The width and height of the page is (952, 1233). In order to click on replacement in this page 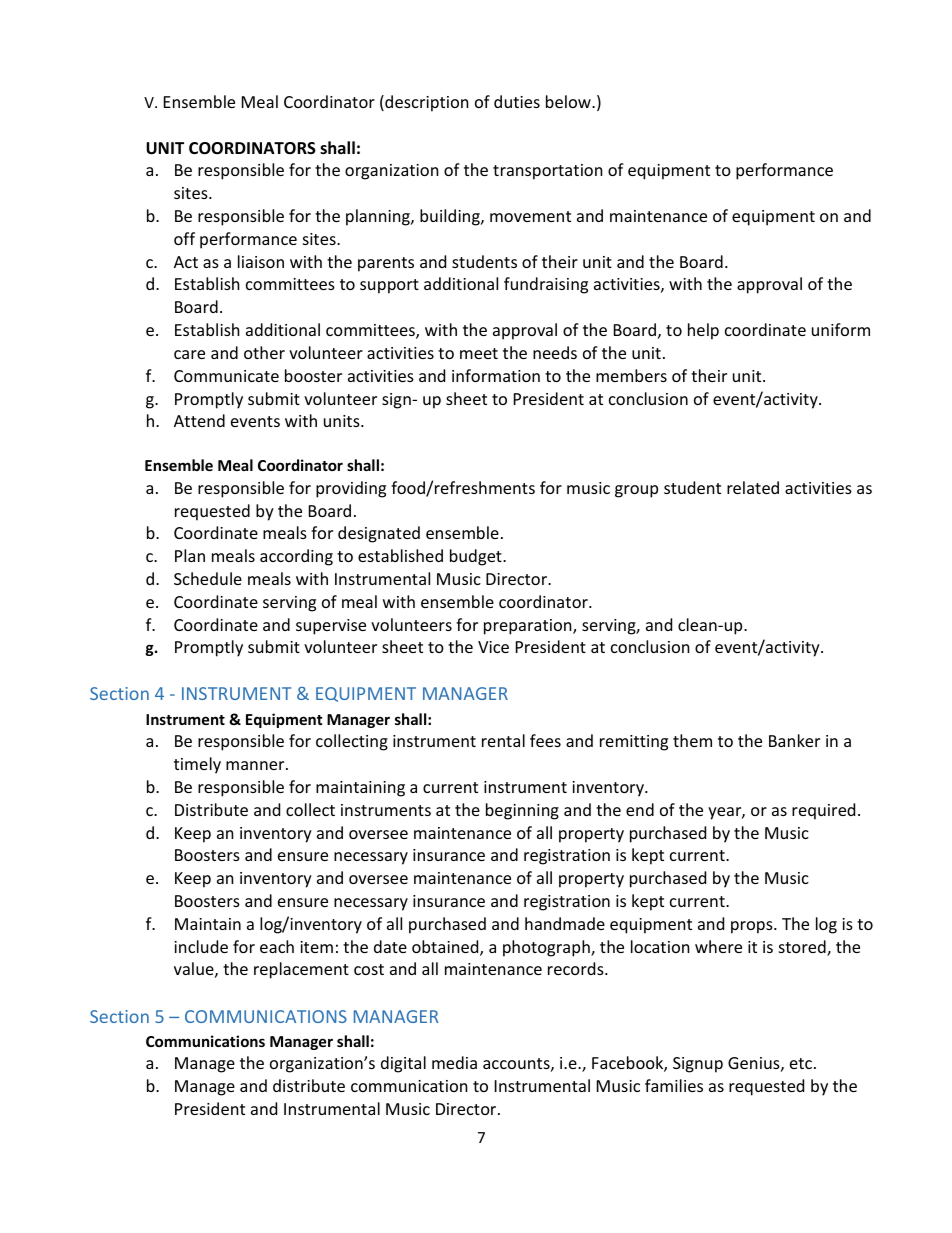, I will do `click(301, 970)`.
